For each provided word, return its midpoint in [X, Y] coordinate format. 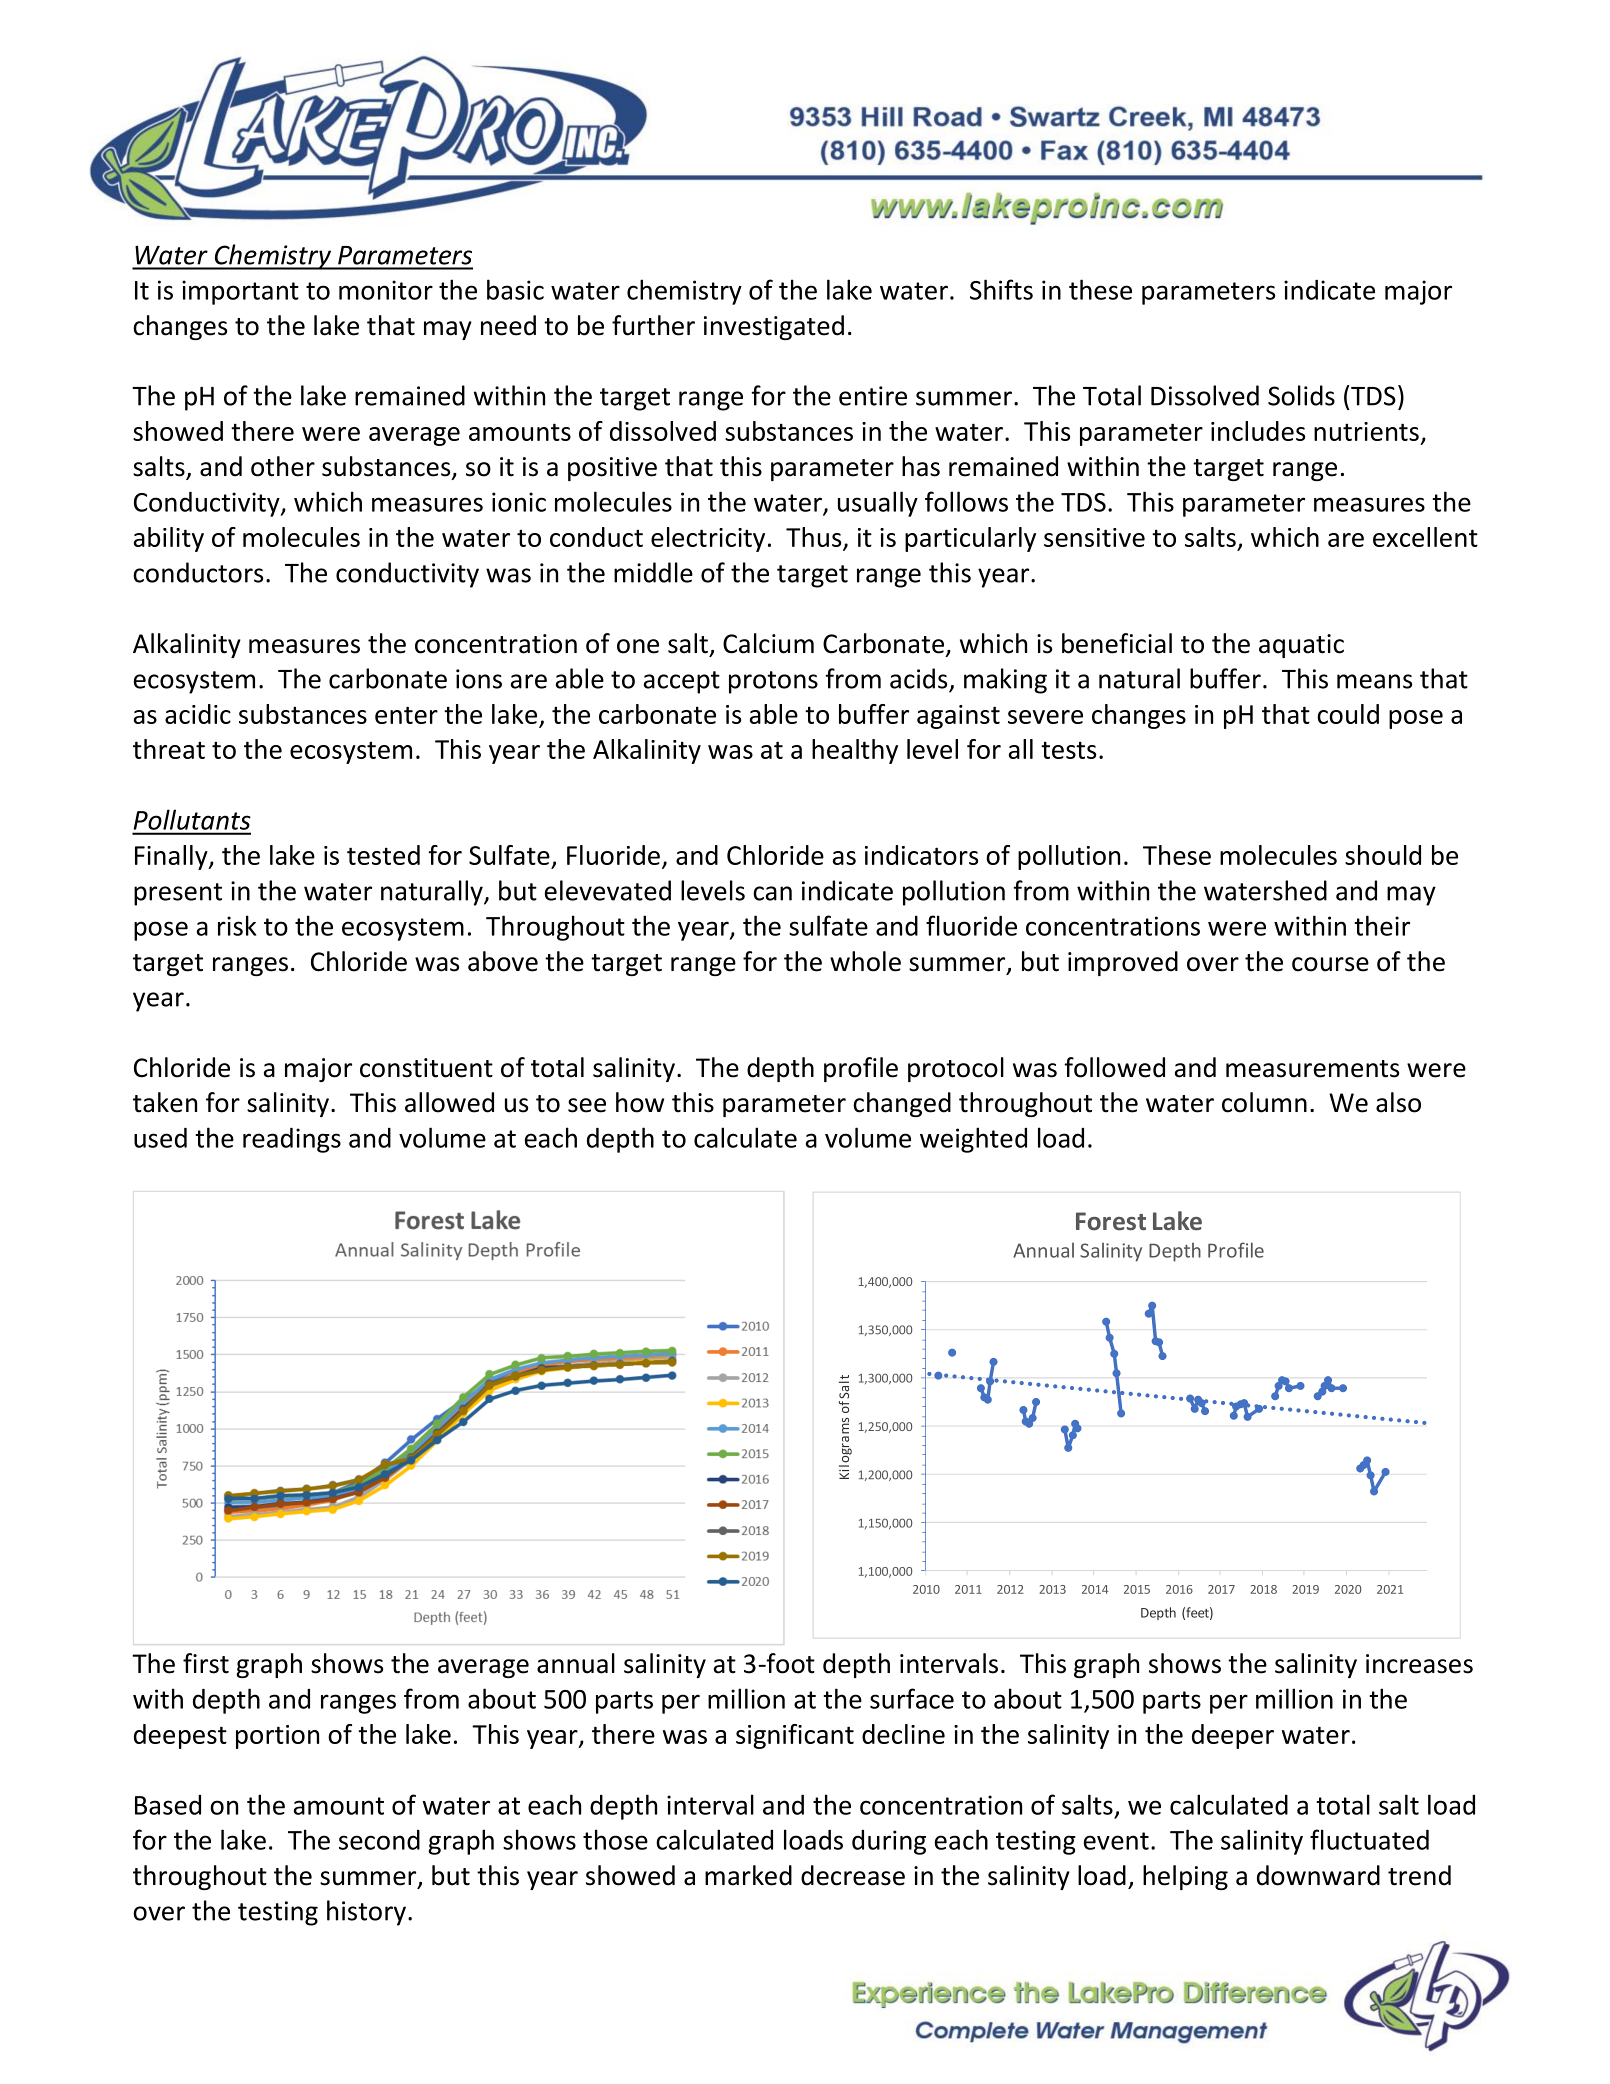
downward [1318, 1875]
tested [383, 855]
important [240, 292]
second [379, 1840]
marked [748, 1875]
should [1383, 855]
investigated [774, 327]
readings [292, 1140]
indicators [921, 855]
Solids [1301, 395]
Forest [1111, 1221]
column [1264, 1102]
